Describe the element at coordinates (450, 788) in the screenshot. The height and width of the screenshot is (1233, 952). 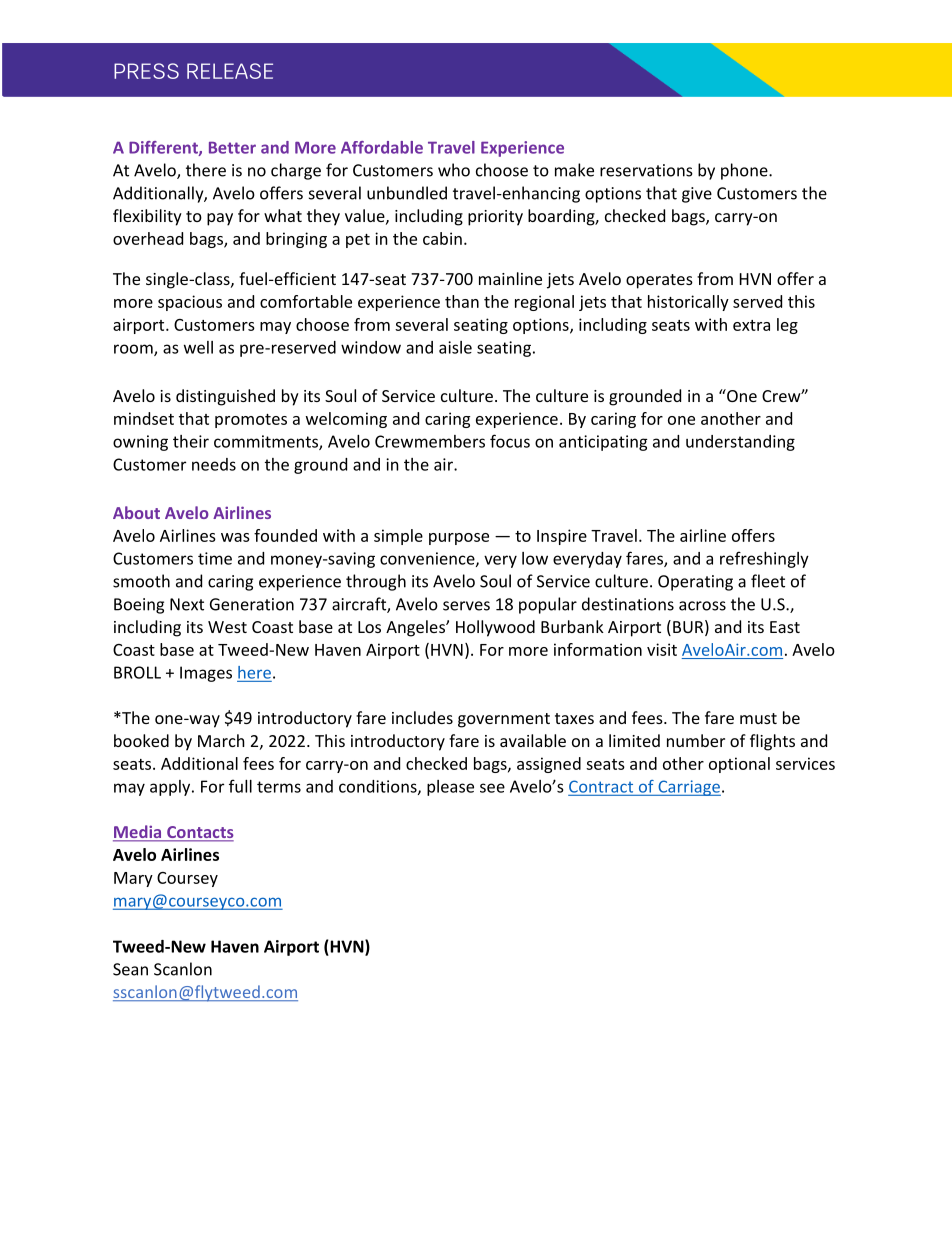
I see `please` at that location.
